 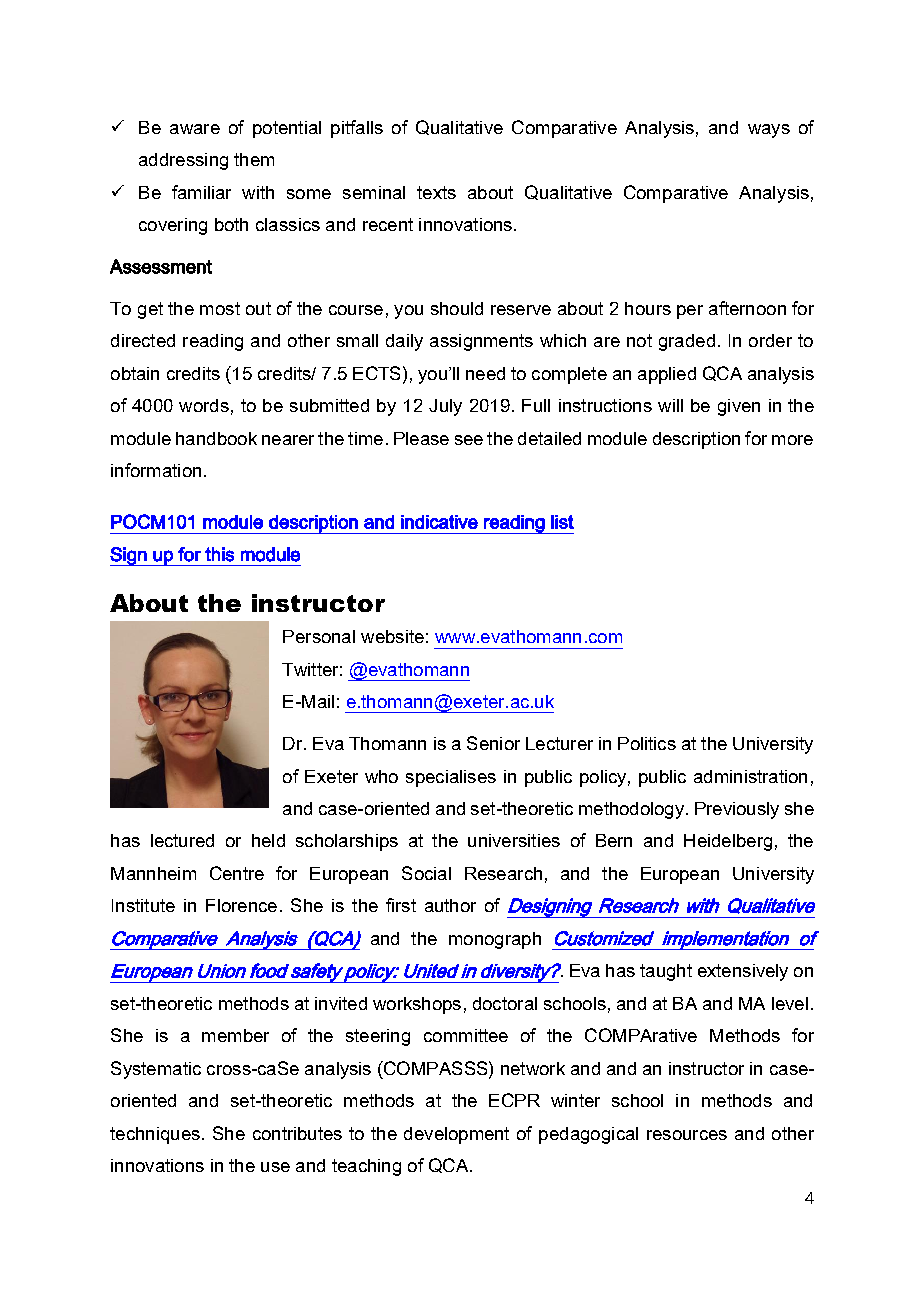 What do you see at coordinates (687, 342) in the screenshot?
I see `graded` at bounding box center [687, 342].
